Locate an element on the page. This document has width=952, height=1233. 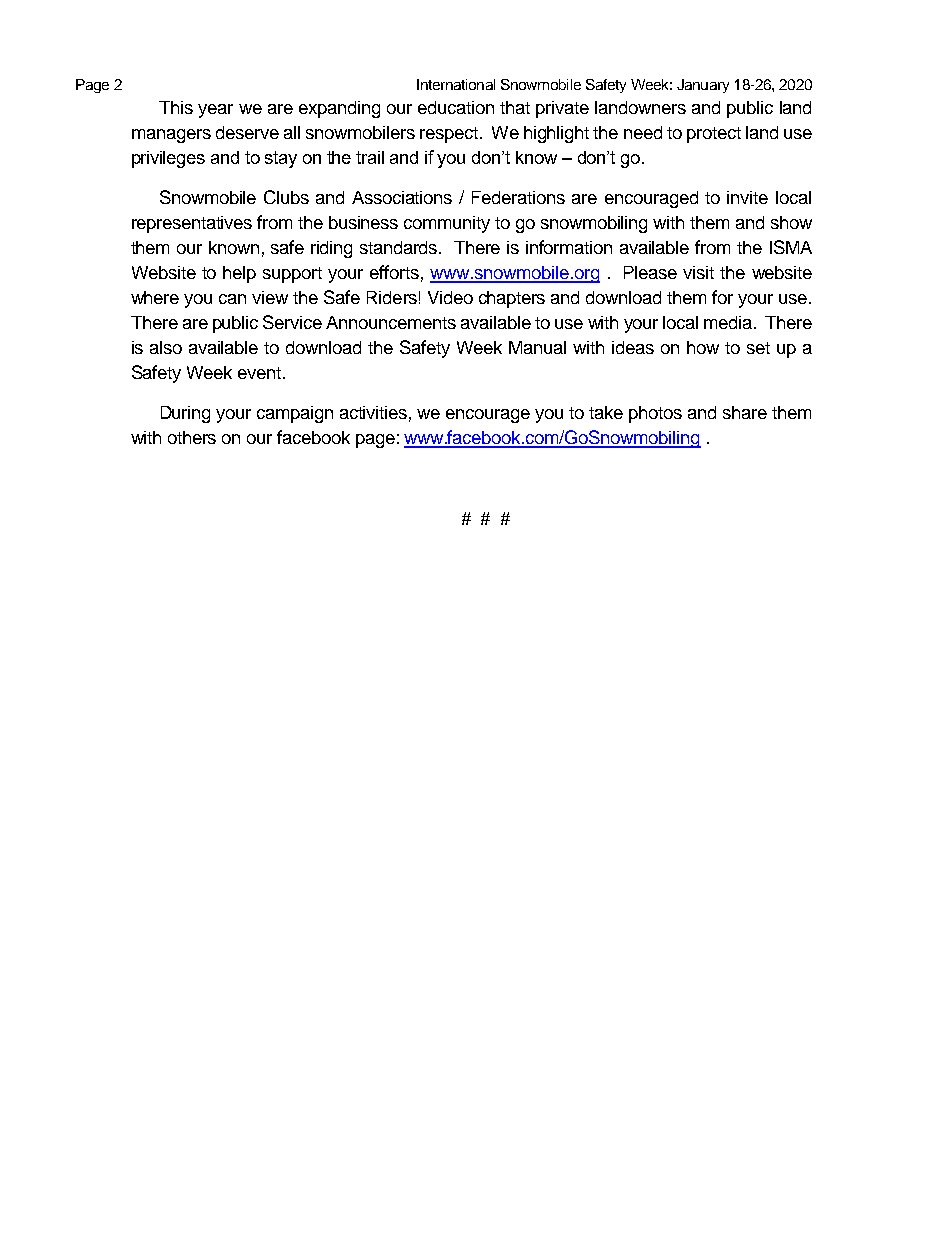
invite is located at coordinates (747, 197).
